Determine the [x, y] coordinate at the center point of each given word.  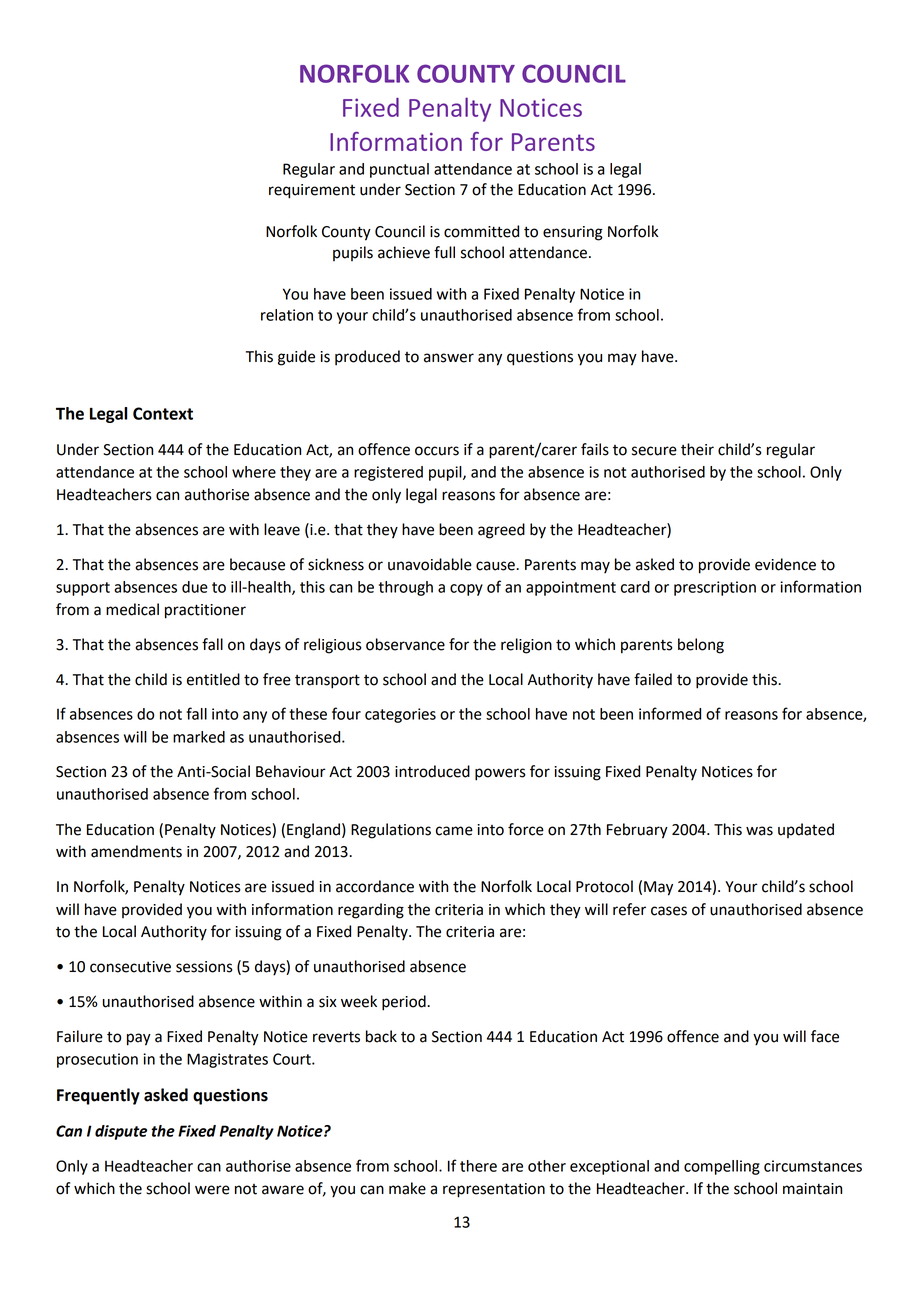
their [697, 449]
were [212, 1190]
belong [701, 646]
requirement [312, 191]
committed [481, 231]
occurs [437, 451]
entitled [213, 679]
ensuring [573, 233]
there [478, 1166]
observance [405, 644]
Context [163, 413]
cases [669, 911]
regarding [371, 911]
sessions [204, 967]
